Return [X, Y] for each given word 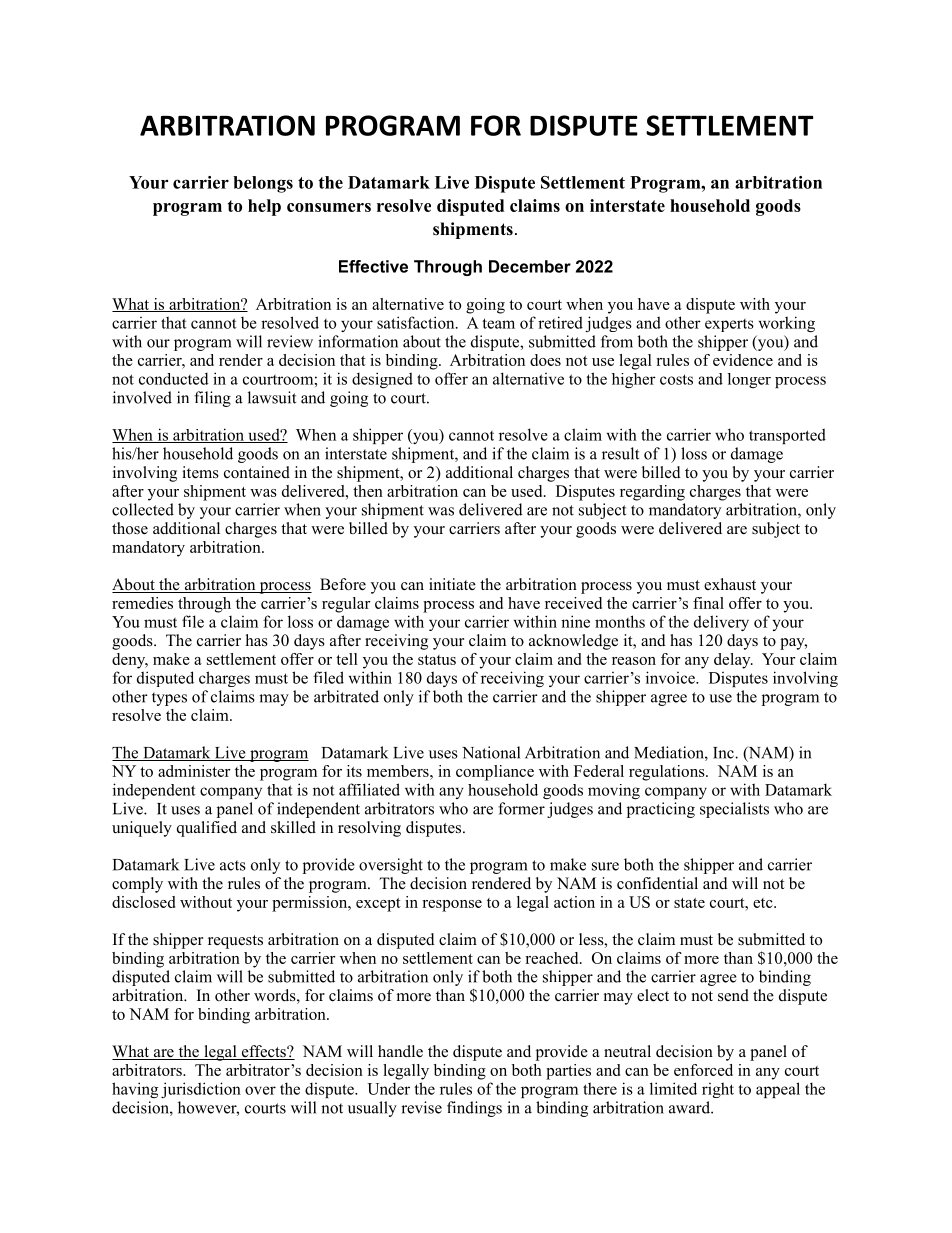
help [264, 207]
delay [733, 661]
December [530, 266]
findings [474, 1109]
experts [729, 325]
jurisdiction [201, 1090]
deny [130, 661]
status [437, 660]
